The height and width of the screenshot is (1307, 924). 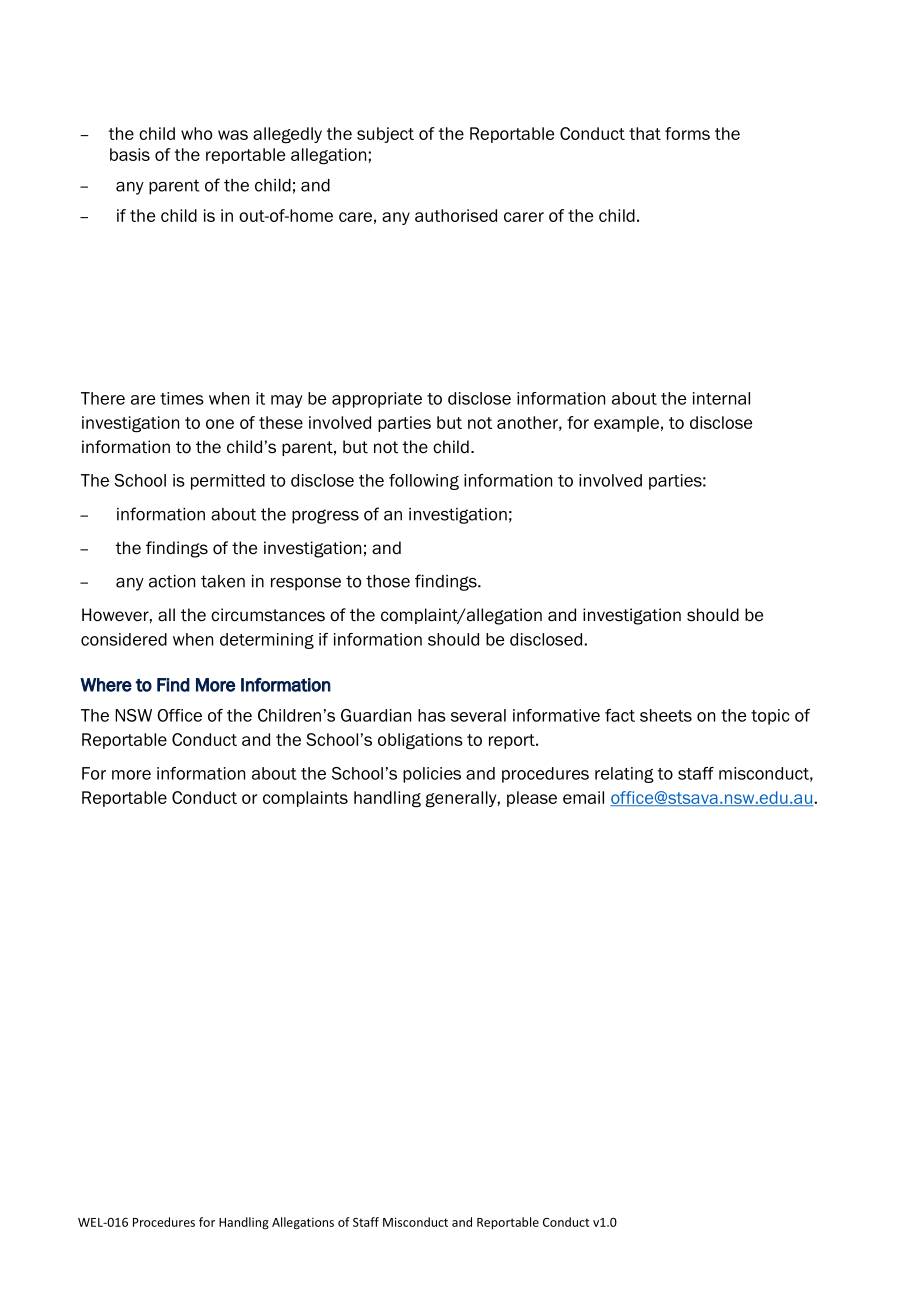 I want to click on action, so click(x=172, y=581).
